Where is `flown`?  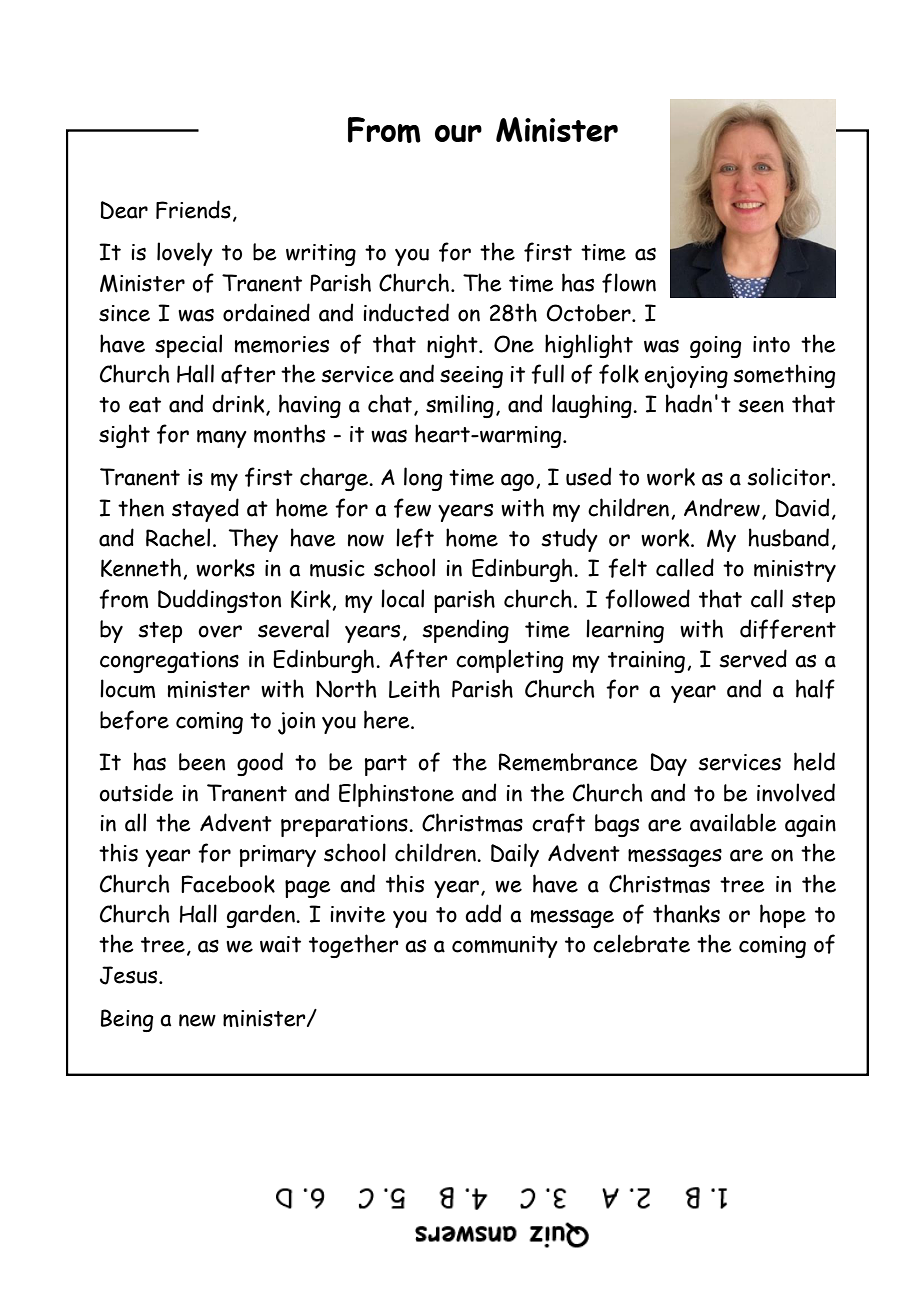
flown is located at coordinates (629, 283).
